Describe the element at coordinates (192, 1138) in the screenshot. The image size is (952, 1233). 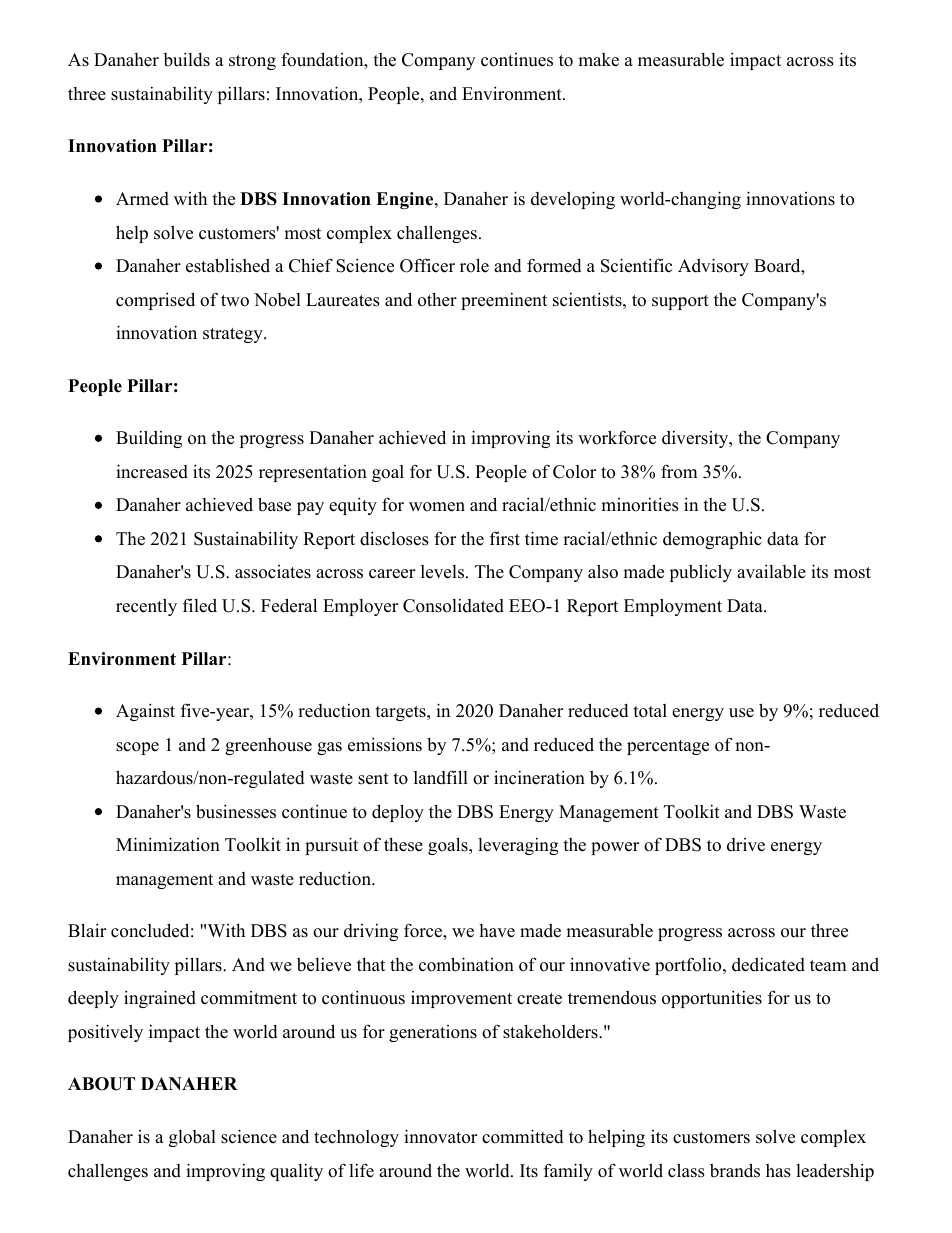
I see `global` at that location.
